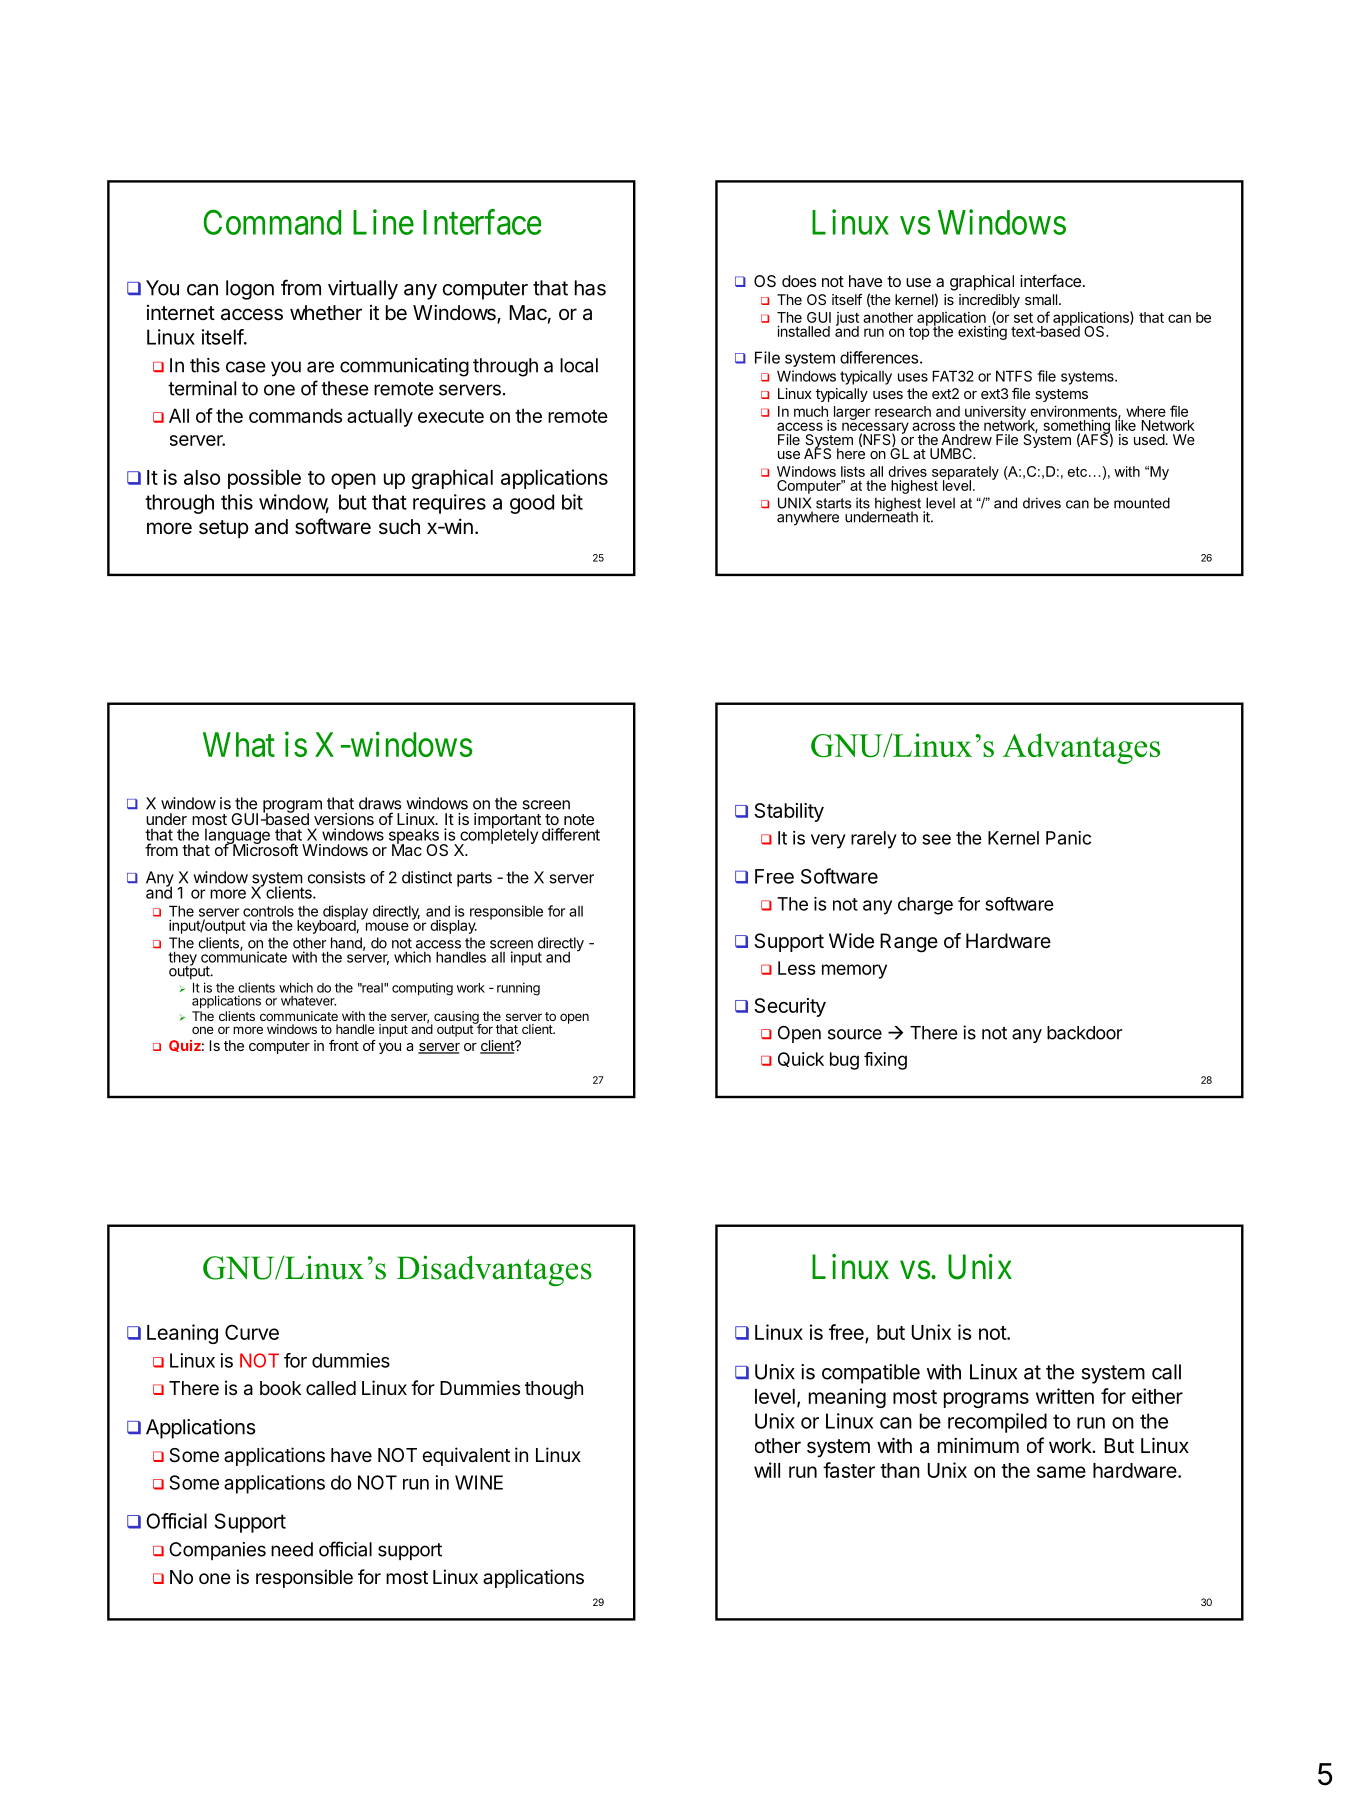 This document has height=1801, width=1351. What do you see at coordinates (767, 1470) in the document?
I see `will` at bounding box center [767, 1470].
